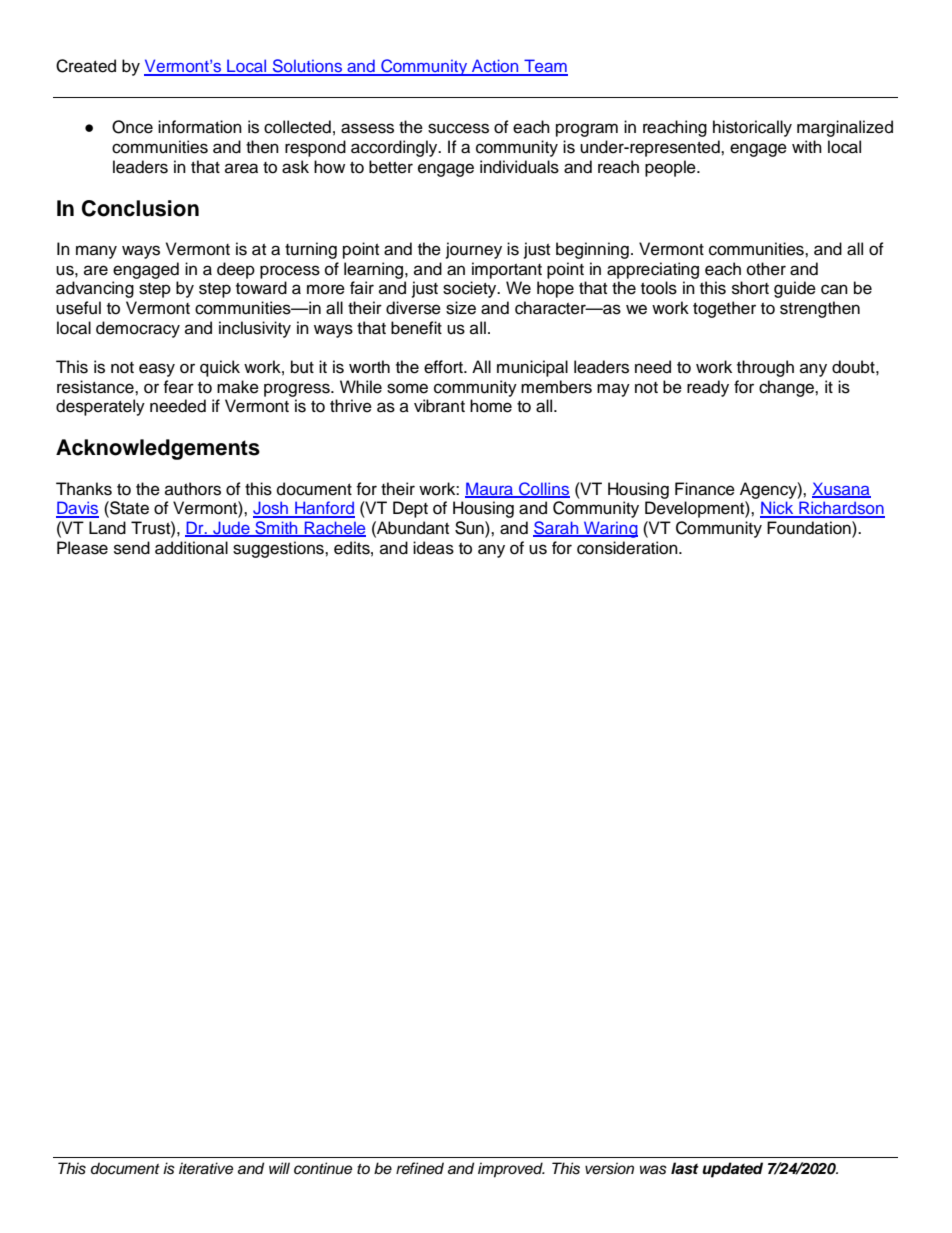 This image has height=1233, width=952. Describe the element at coordinates (752, 128) in the image. I see `historically` at that location.
